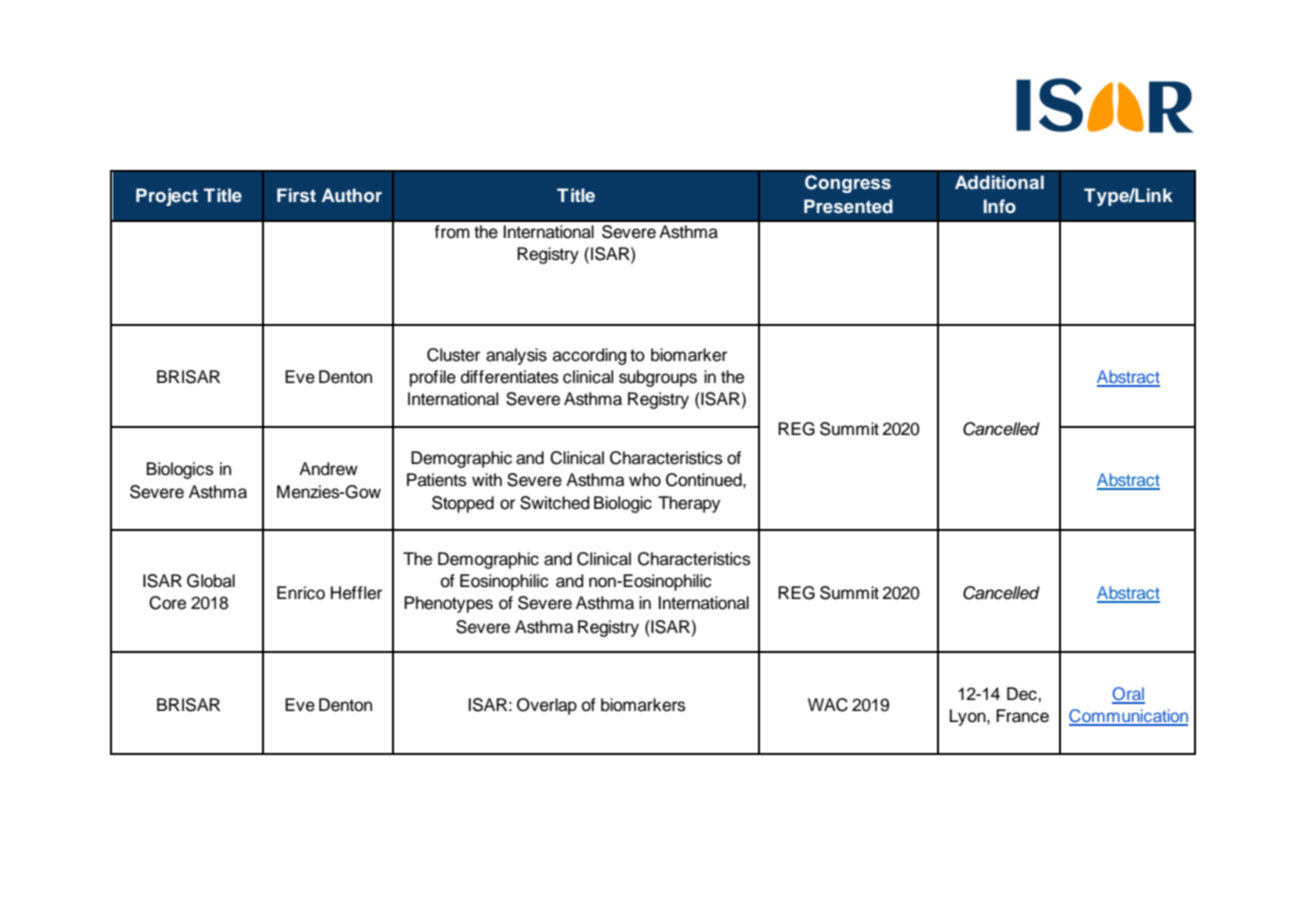 The height and width of the screenshot is (924, 1308). I want to click on who, so click(645, 480).
